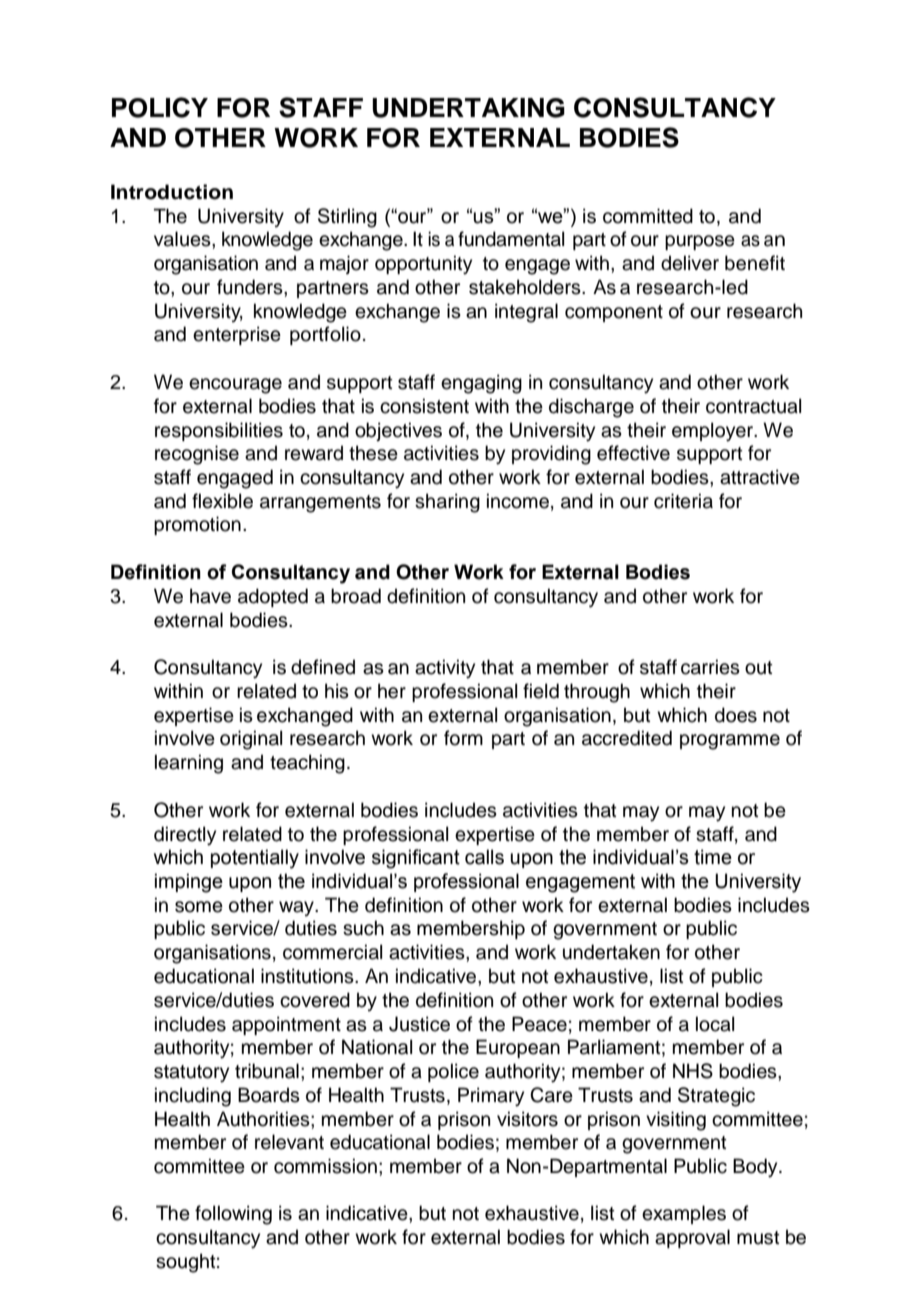 The height and width of the screenshot is (1313, 924). I want to click on Introduction, so click(172, 192).
